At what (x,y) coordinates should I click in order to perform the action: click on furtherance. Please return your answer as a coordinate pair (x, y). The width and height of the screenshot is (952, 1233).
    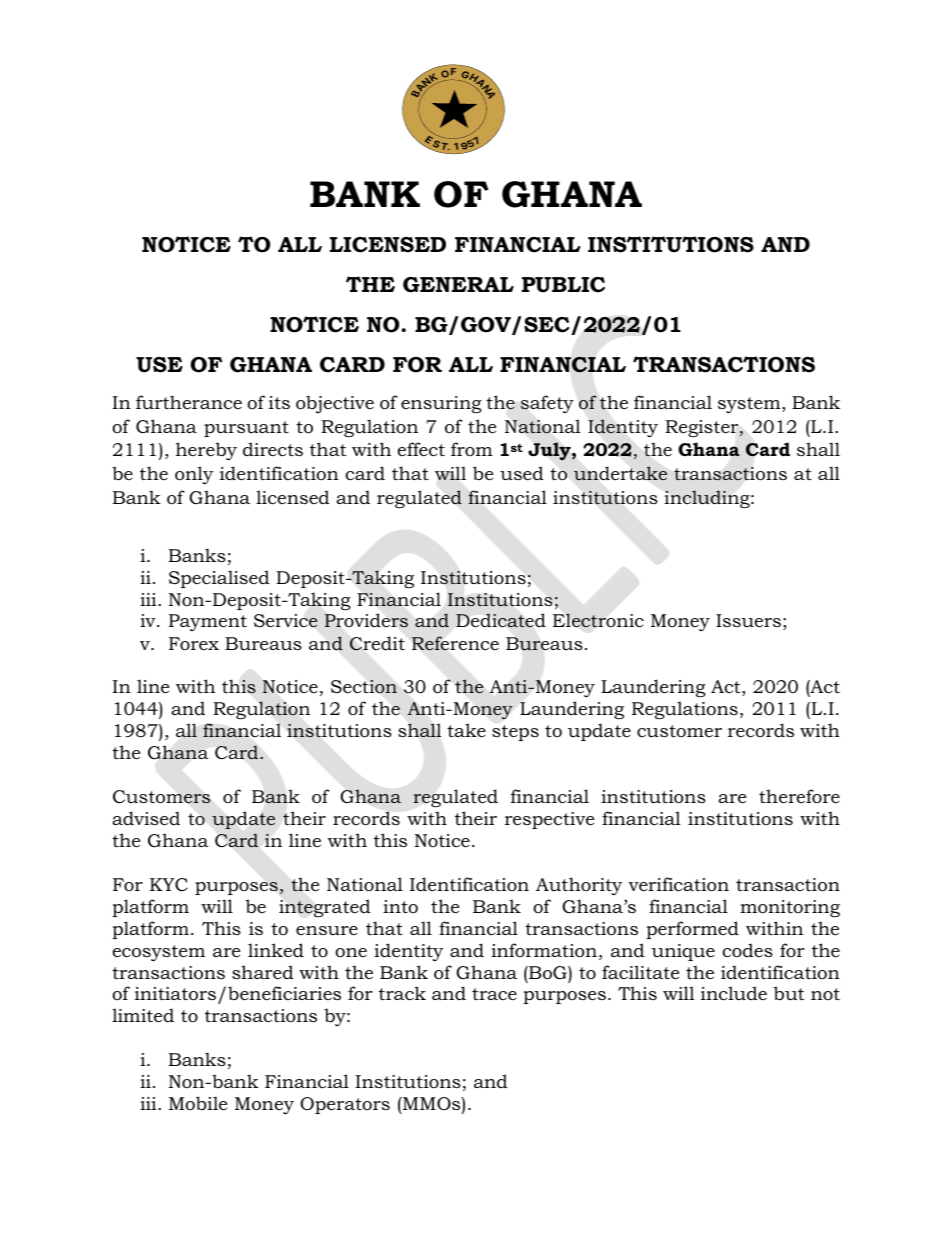
    Looking at the image, I should click on (189, 402).
